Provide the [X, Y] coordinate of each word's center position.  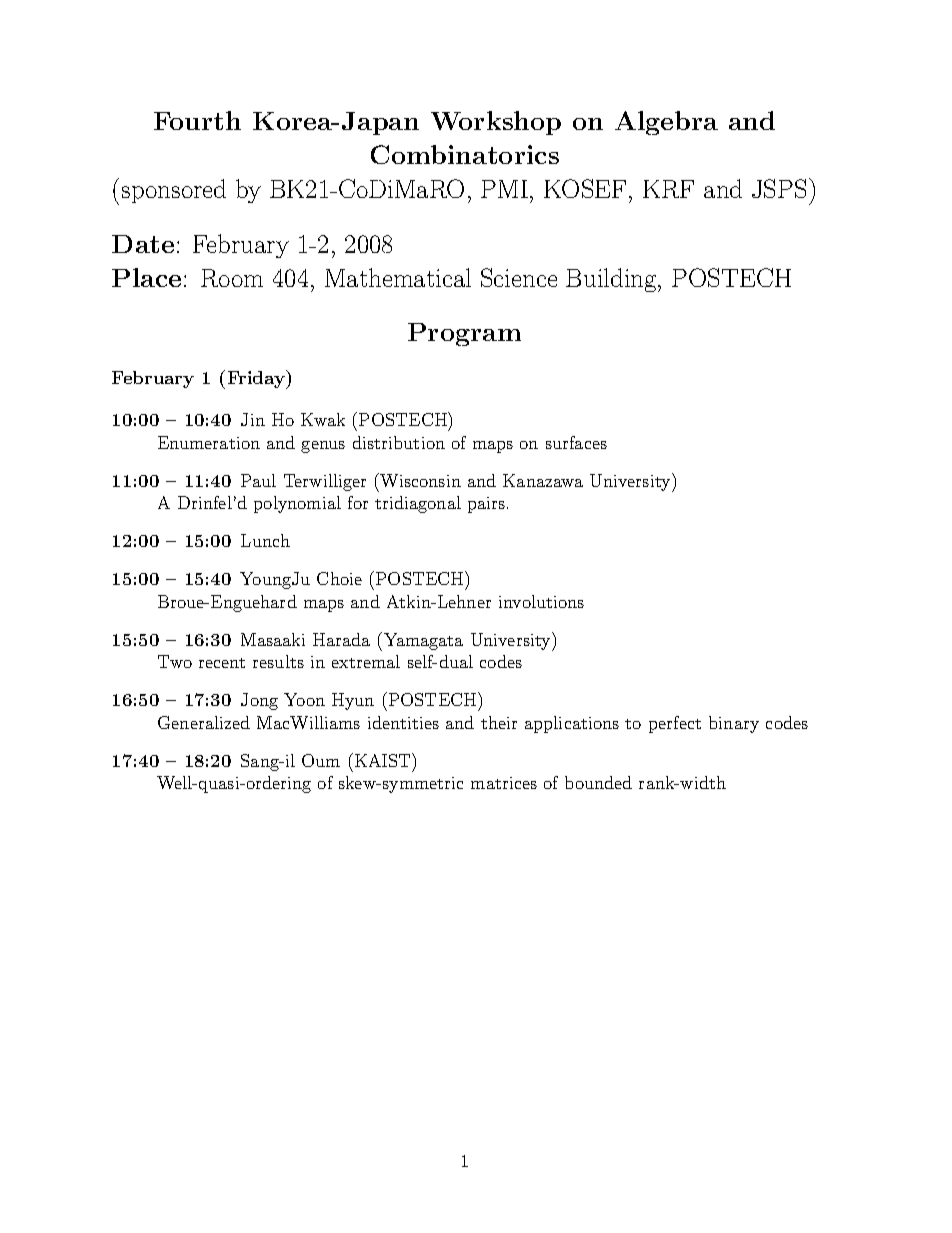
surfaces [576, 442]
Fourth [197, 120]
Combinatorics [465, 154]
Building [612, 280]
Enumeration [209, 442]
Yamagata [423, 641]
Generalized [204, 722]
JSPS [779, 188]
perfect [675, 724]
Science [519, 277]
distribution [399, 442]
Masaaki [273, 639]
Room [232, 278]
